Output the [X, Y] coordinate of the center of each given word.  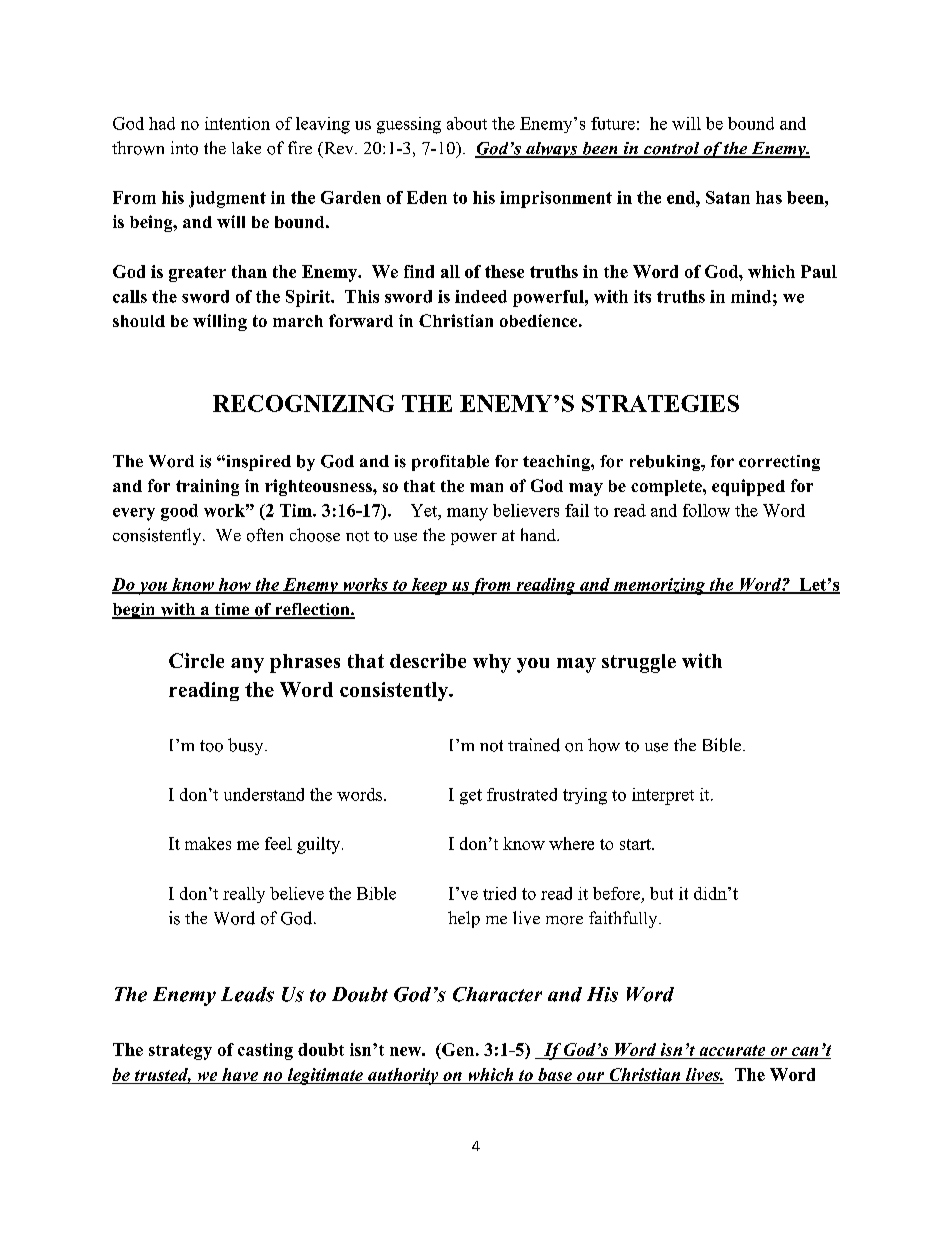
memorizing [659, 586]
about [467, 123]
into [184, 148]
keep [429, 586]
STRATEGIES [660, 403]
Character [497, 994]
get [471, 797]
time [232, 610]
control [672, 149]
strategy [180, 1052]
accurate [732, 1050]
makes [208, 843]
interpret [663, 796]
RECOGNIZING [303, 403]
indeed [481, 296]
